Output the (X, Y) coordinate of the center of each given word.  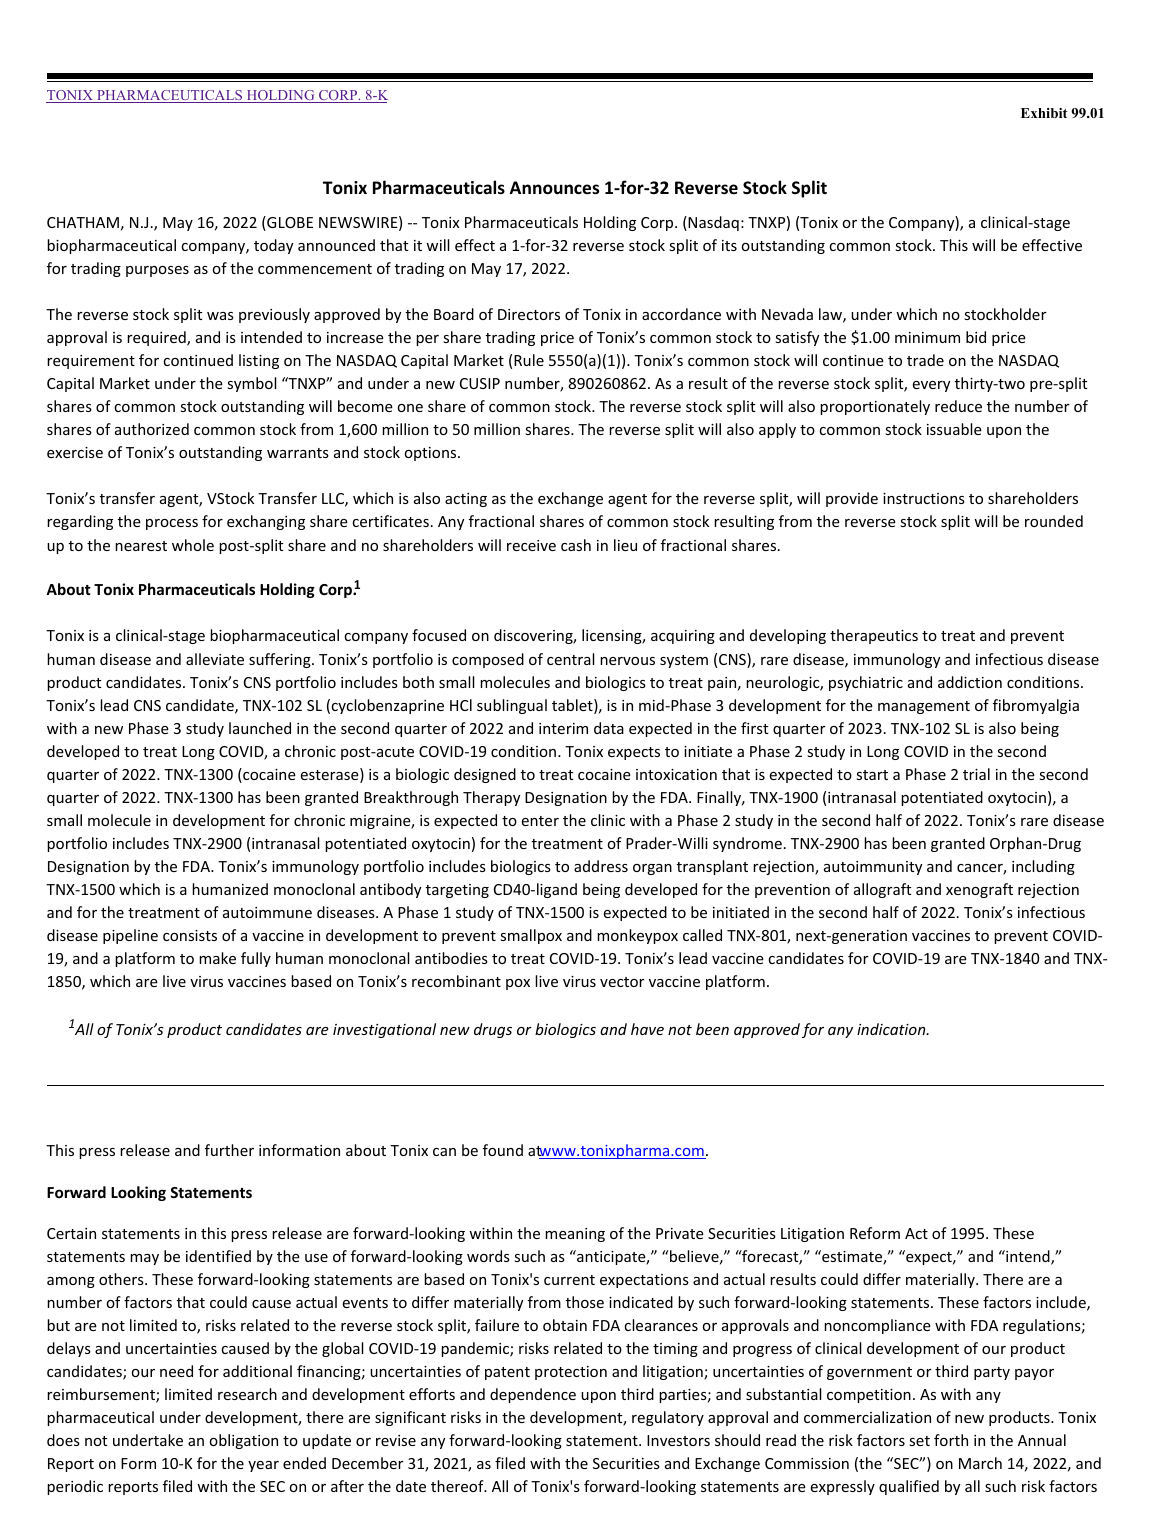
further (229, 1150)
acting (466, 500)
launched (260, 728)
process (172, 524)
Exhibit (1044, 113)
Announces (554, 188)
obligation (244, 1441)
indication (892, 1029)
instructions (924, 498)
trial (976, 774)
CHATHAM (83, 222)
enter (540, 821)
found (503, 1150)
